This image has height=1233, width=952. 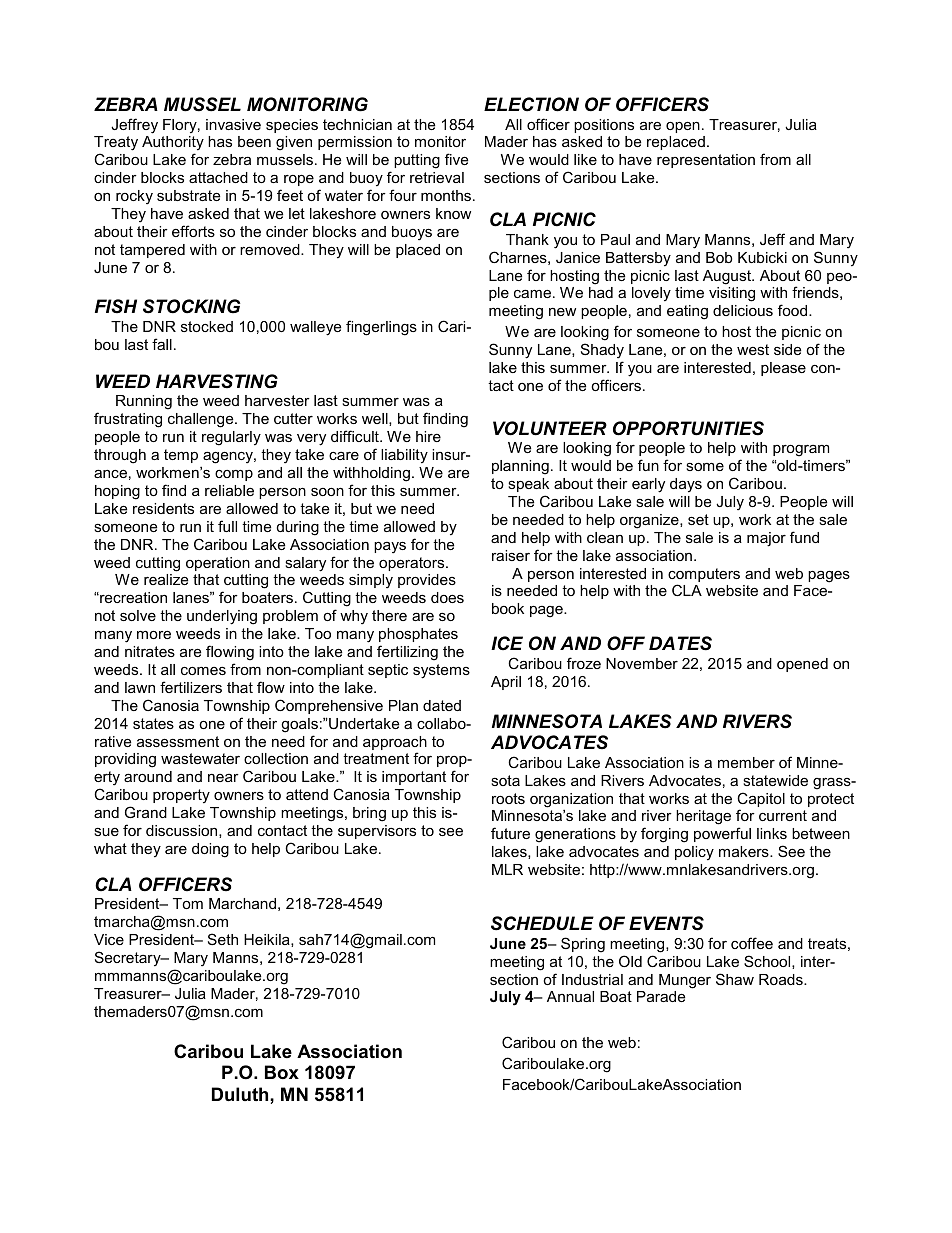 I want to click on powerful, so click(x=722, y=834).
